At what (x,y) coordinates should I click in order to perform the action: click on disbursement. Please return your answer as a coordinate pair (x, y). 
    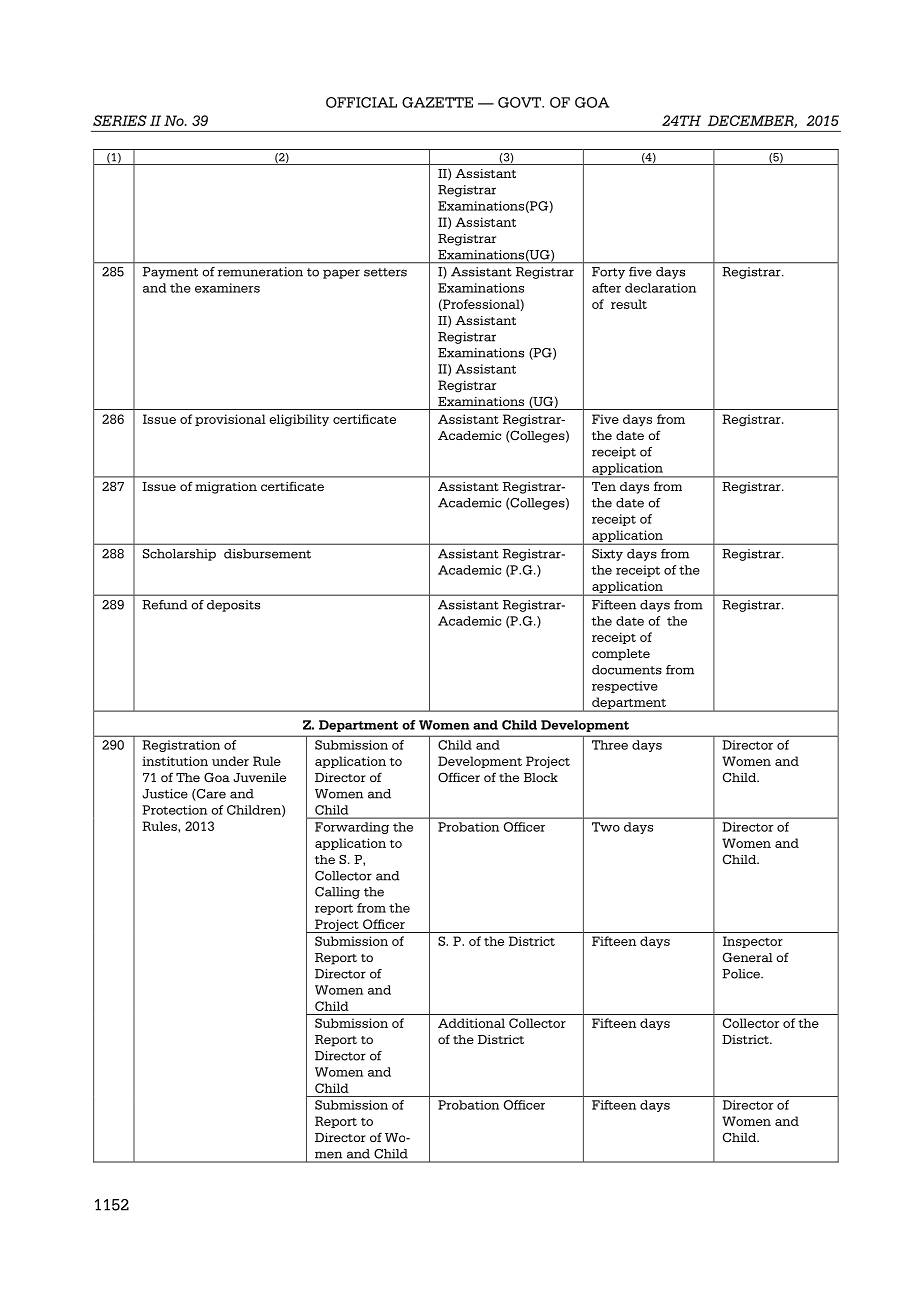
    Looking at the image, I should click on (267, 554).
